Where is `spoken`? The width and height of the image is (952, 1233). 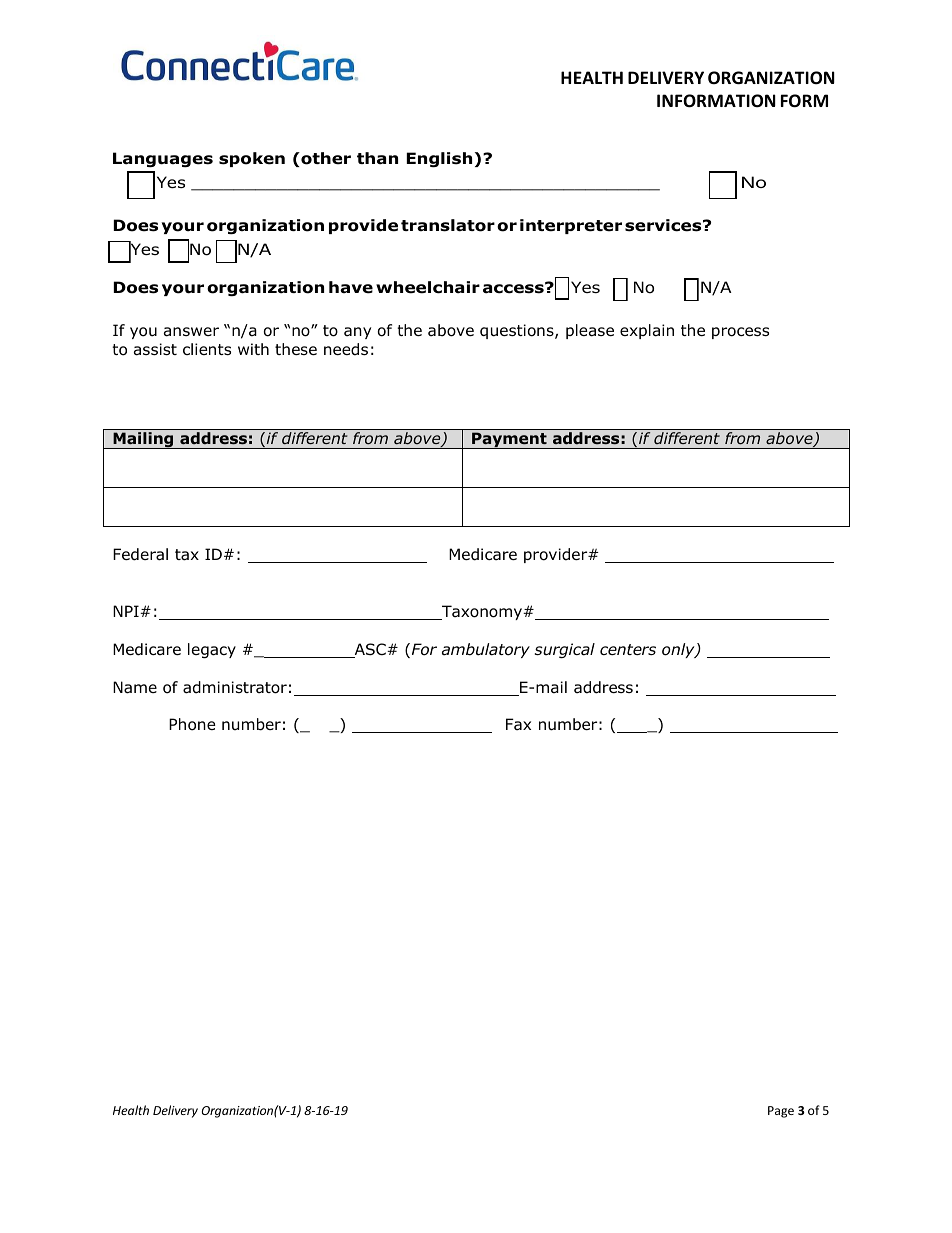 spoken is located at coordinates (252, 159).
